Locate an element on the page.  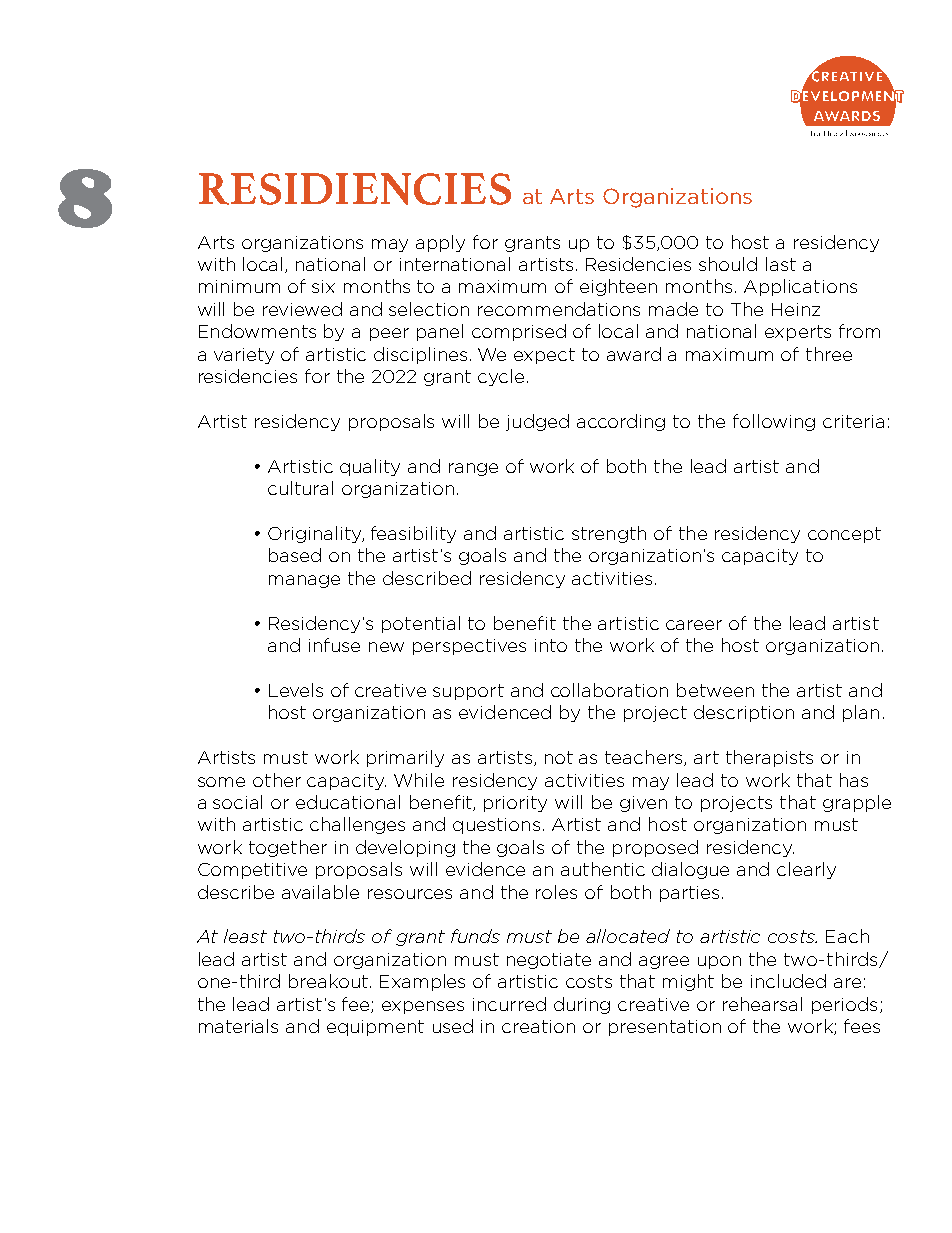
six is located at coordinates (323, 286).
